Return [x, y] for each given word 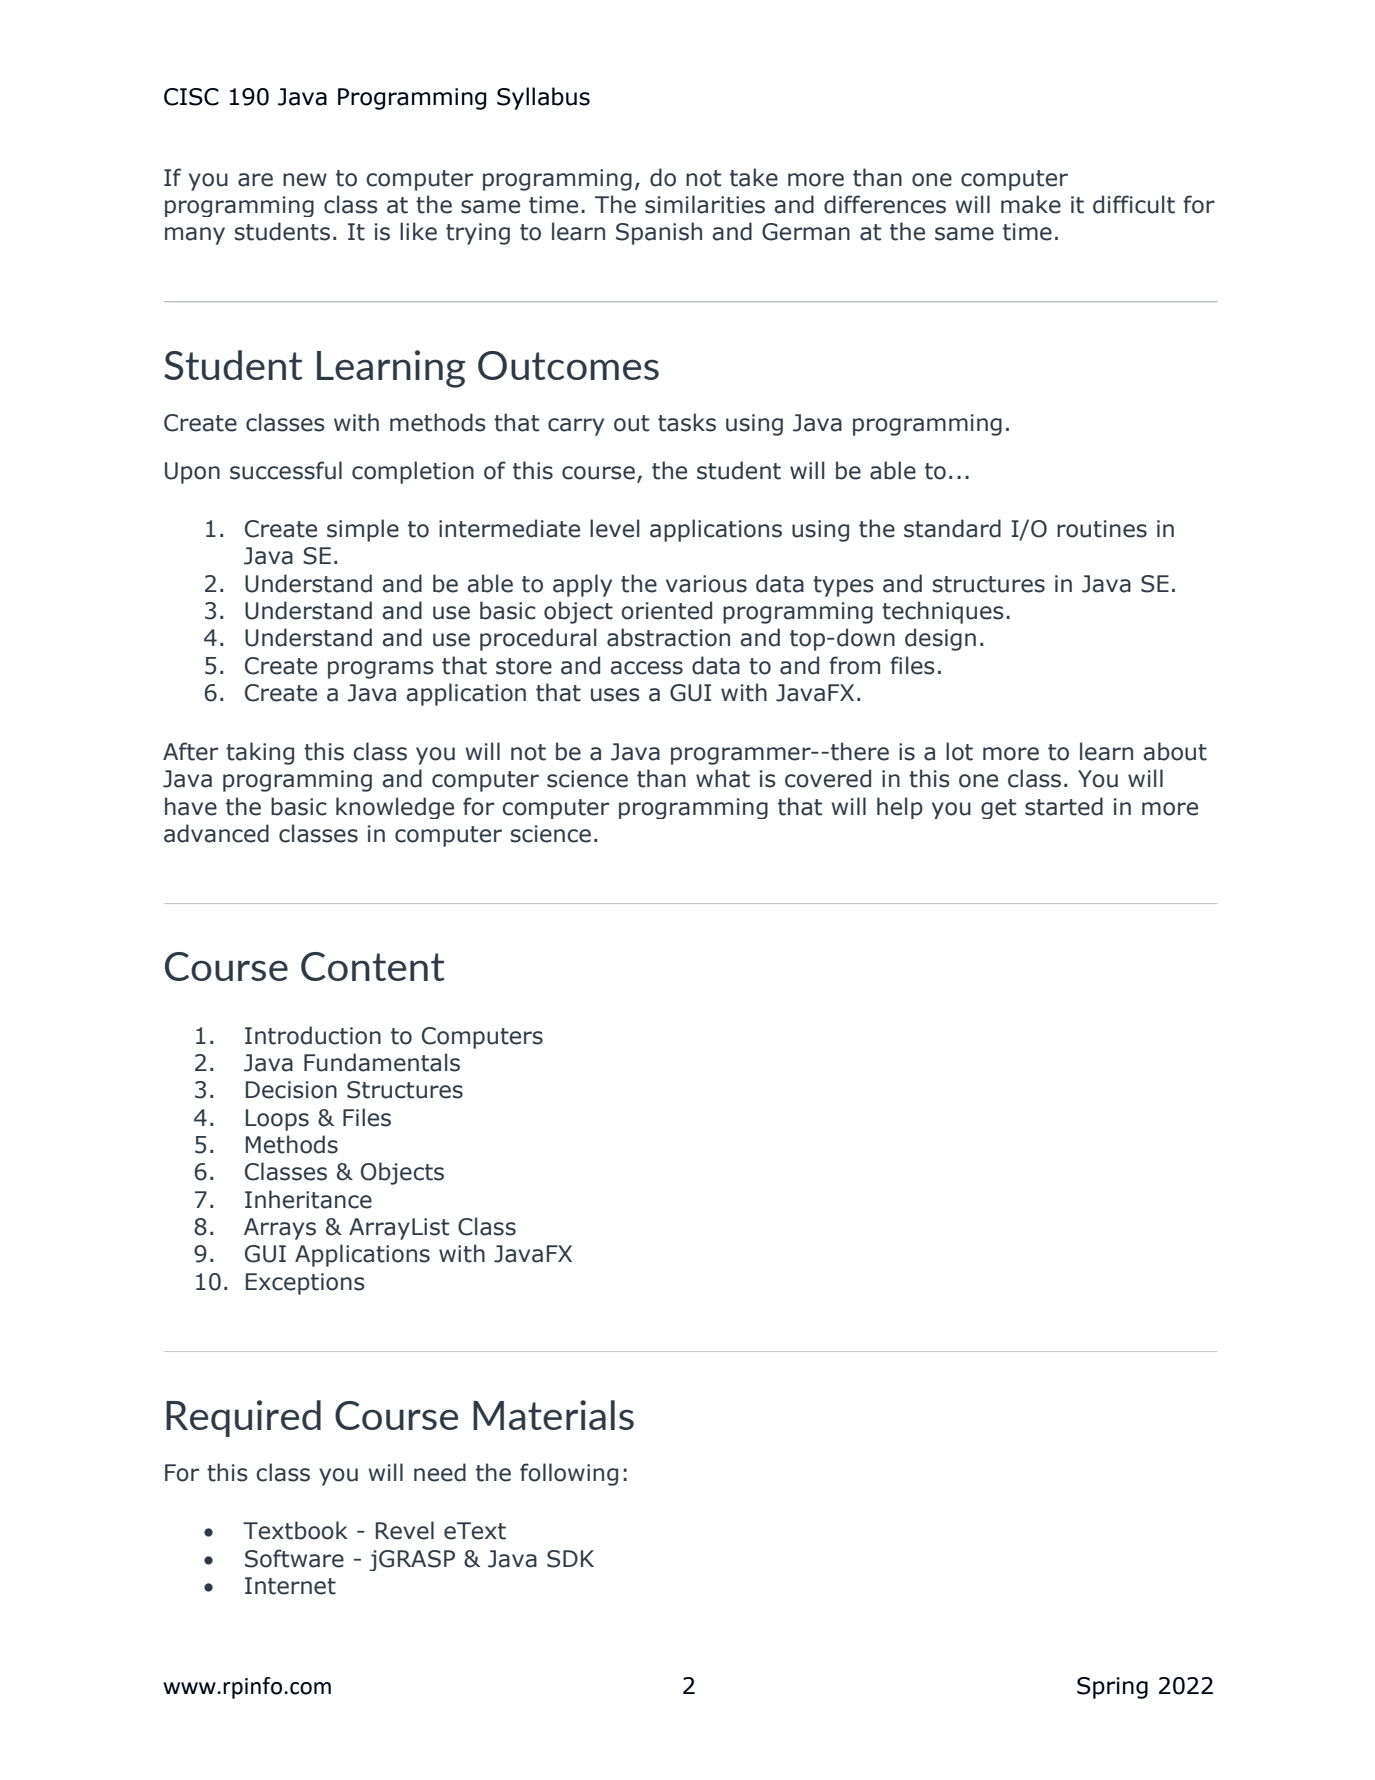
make [1031, 204]
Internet [290, 1586]
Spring [1112, 1688]
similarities [705, 204]
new [305, 180]
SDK [570, 1559]
